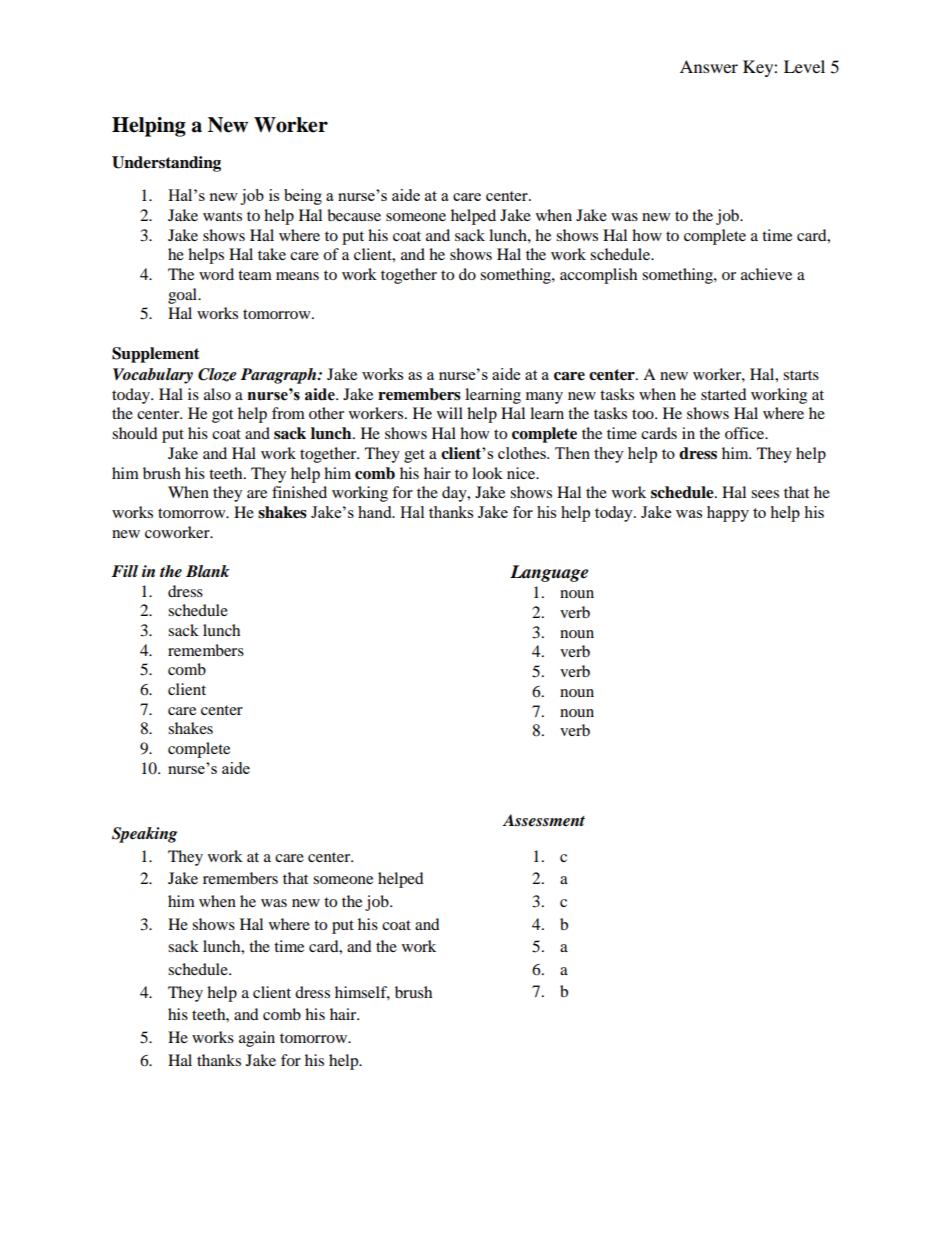 This document has height=1233, width=952. I want to click on because, so click(354, 215).
